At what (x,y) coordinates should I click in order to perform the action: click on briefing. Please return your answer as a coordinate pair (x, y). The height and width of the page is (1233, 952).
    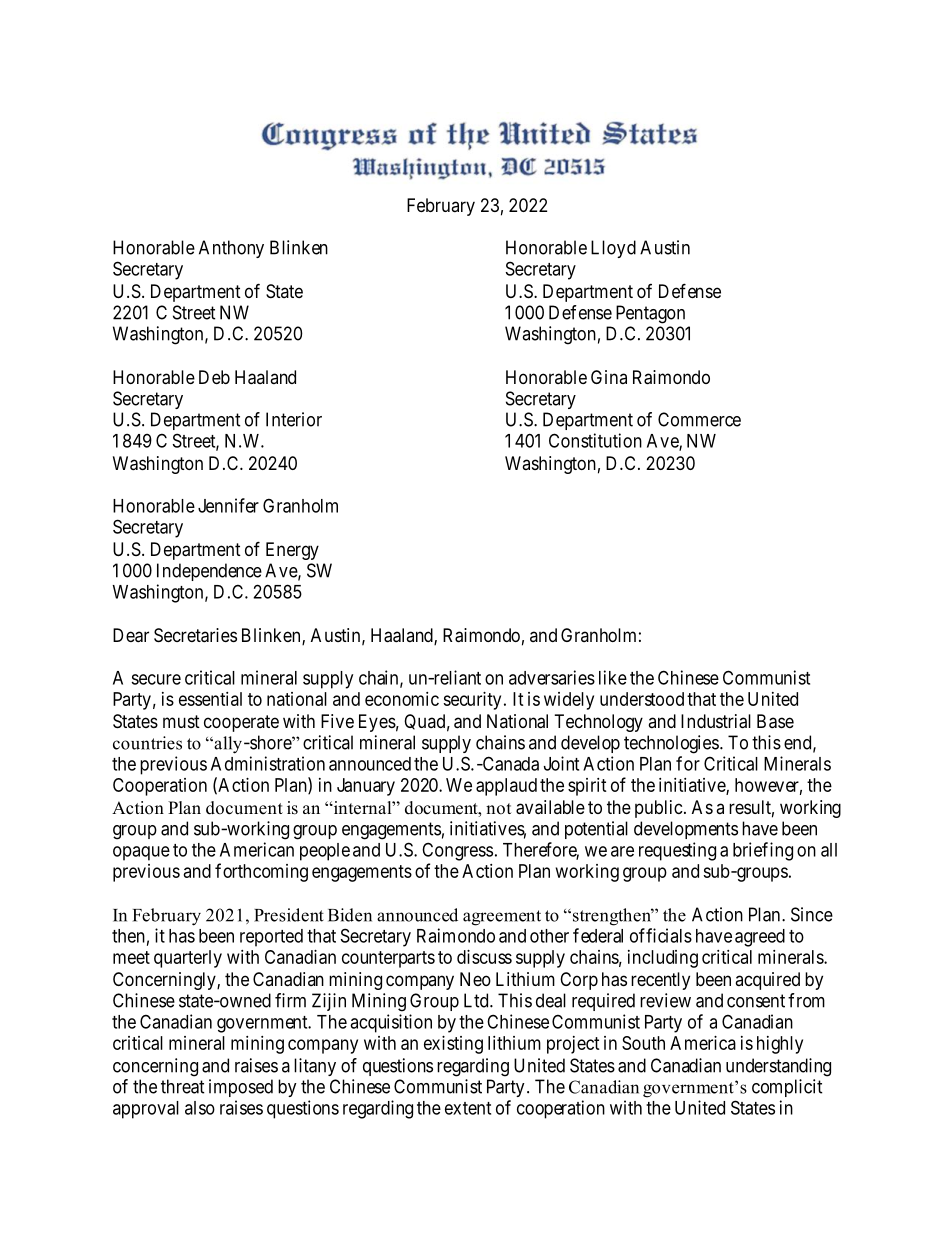
    Looking at the image, I should click on (763, 851).
